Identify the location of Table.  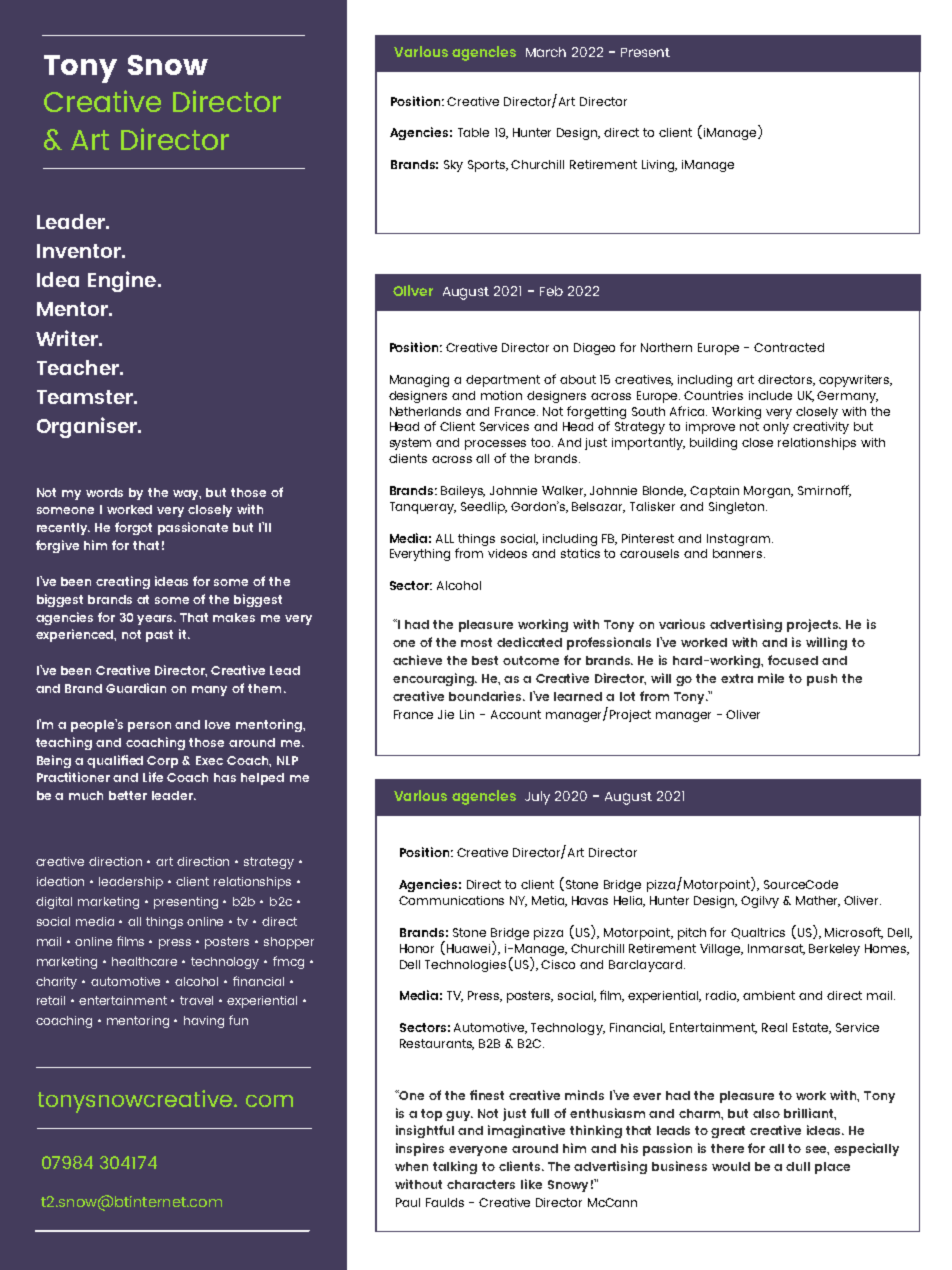
(473, 132).
